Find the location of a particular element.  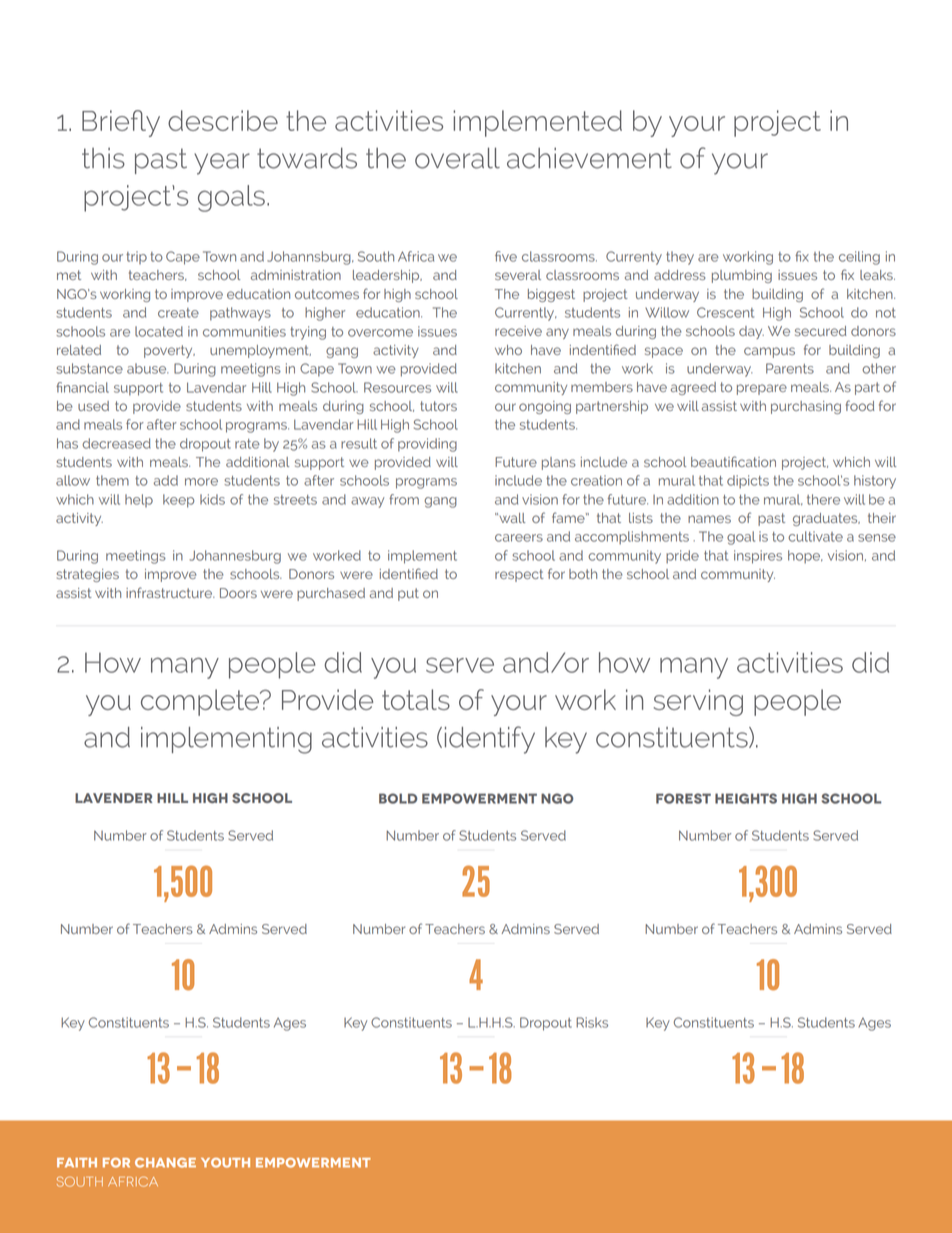

infrastructure is located at coordinates (170, 592).
